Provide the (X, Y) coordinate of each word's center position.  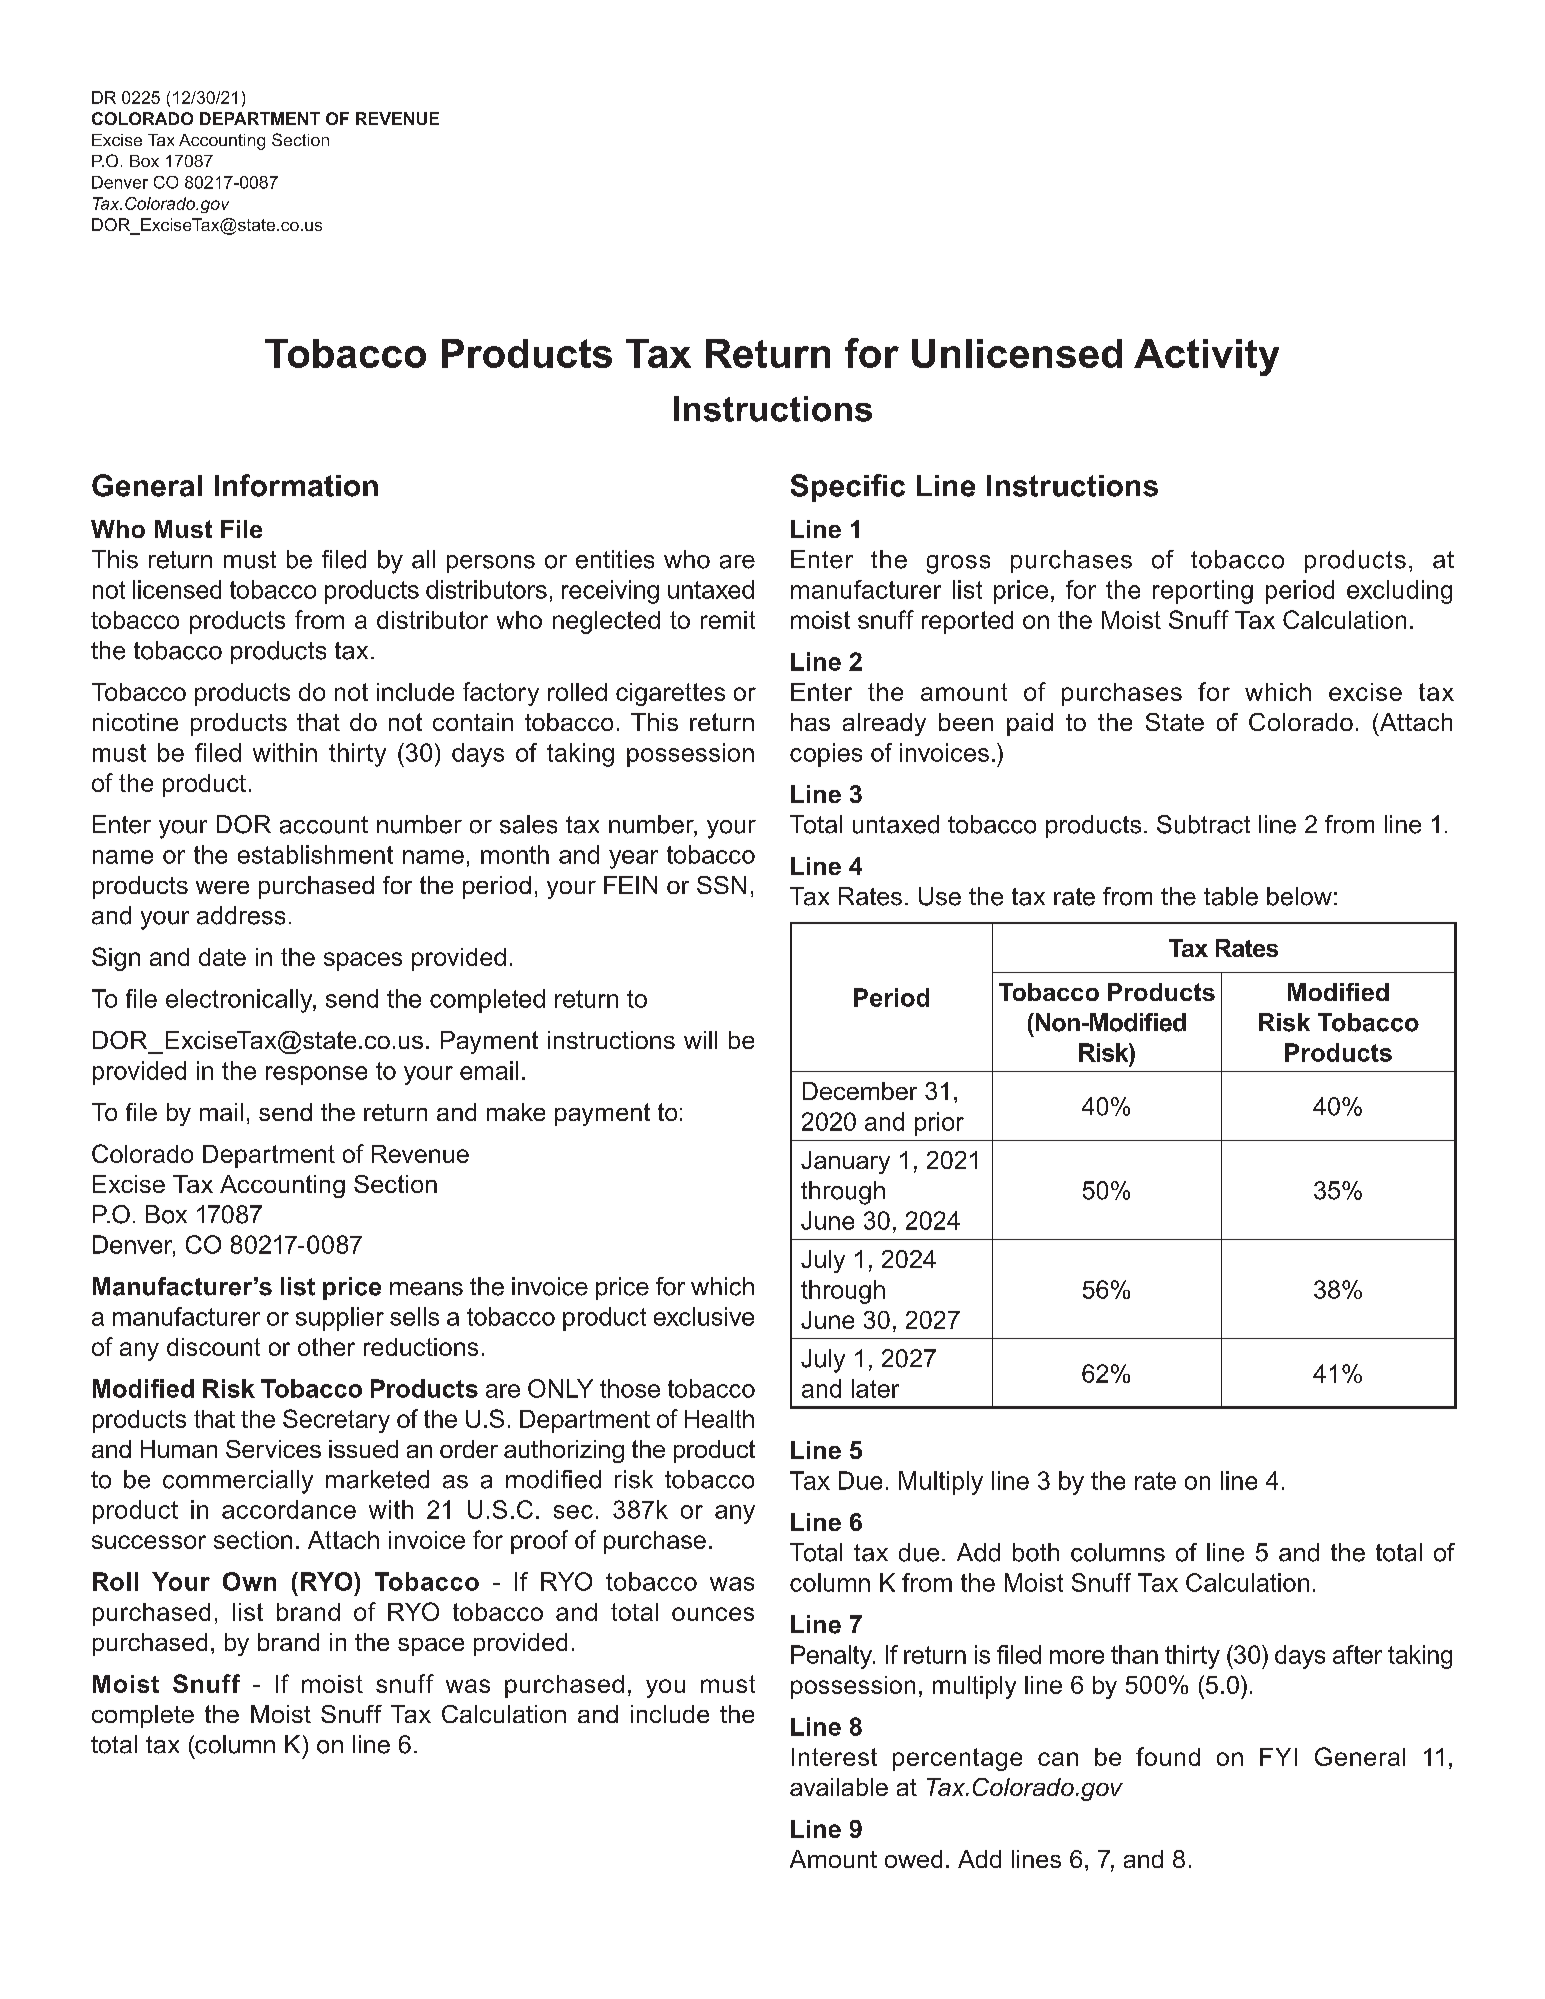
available (839, 1787)
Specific (848, 488)
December (860, 1091)
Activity (1206, 357)
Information (296, 485)
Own (249, 1581)
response (316, 1075)
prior (939, 1124)
